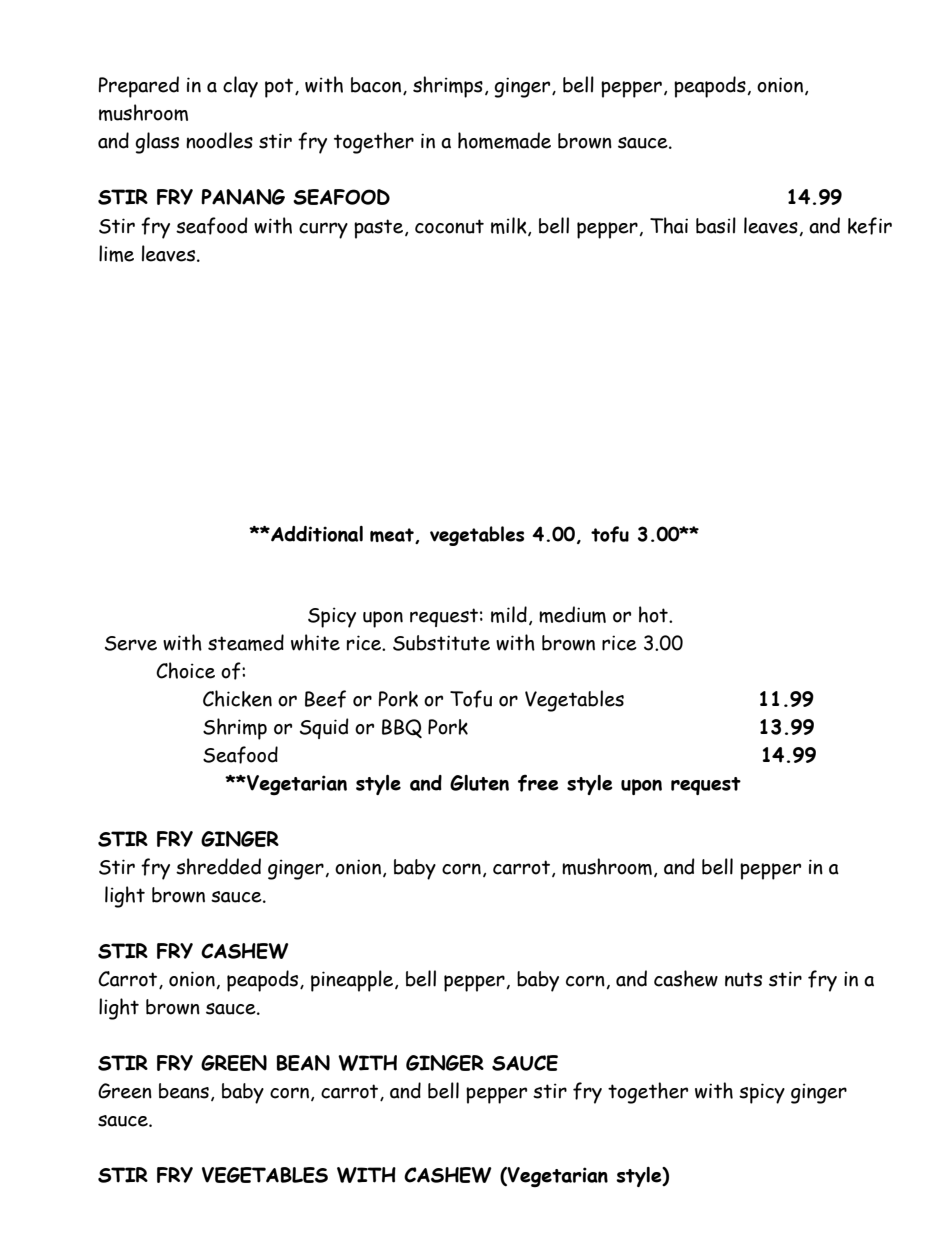  Describe the element at coordinates (870, 226) in the image. I see `kefir` at that location.
